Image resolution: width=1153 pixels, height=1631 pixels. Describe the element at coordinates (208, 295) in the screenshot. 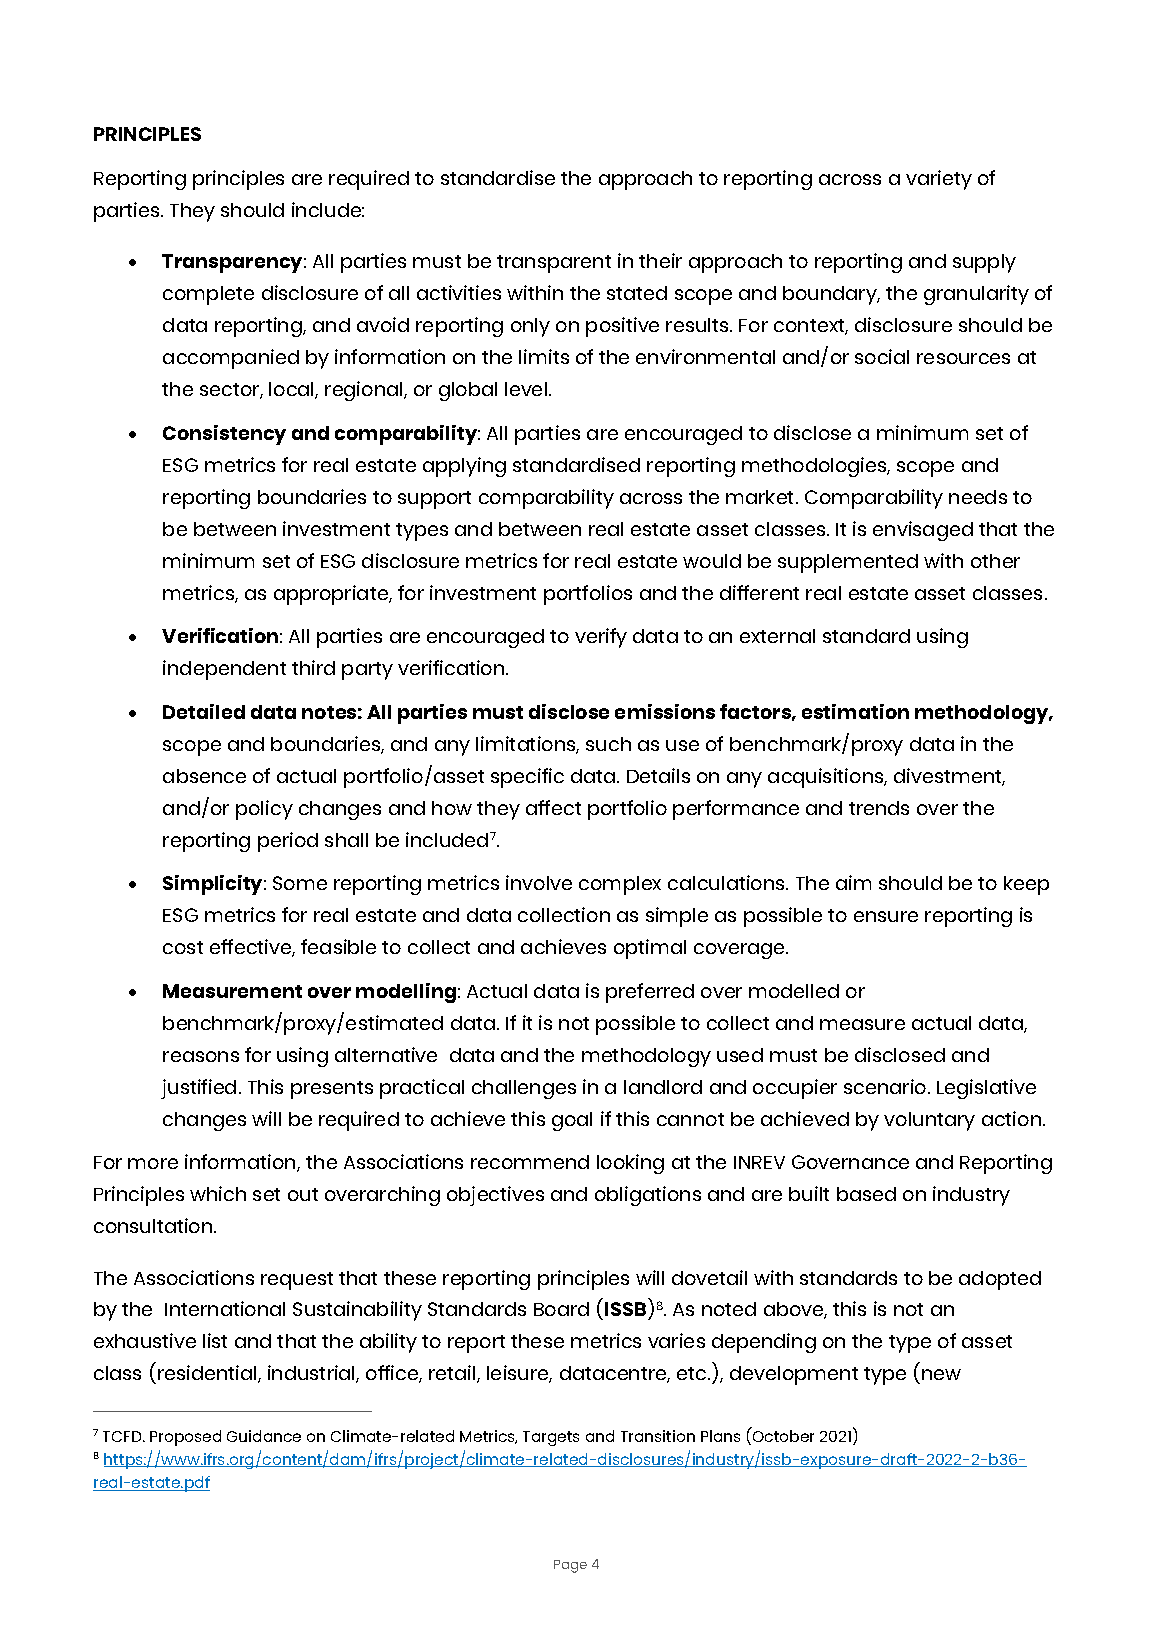

I see `complete` at that location.
